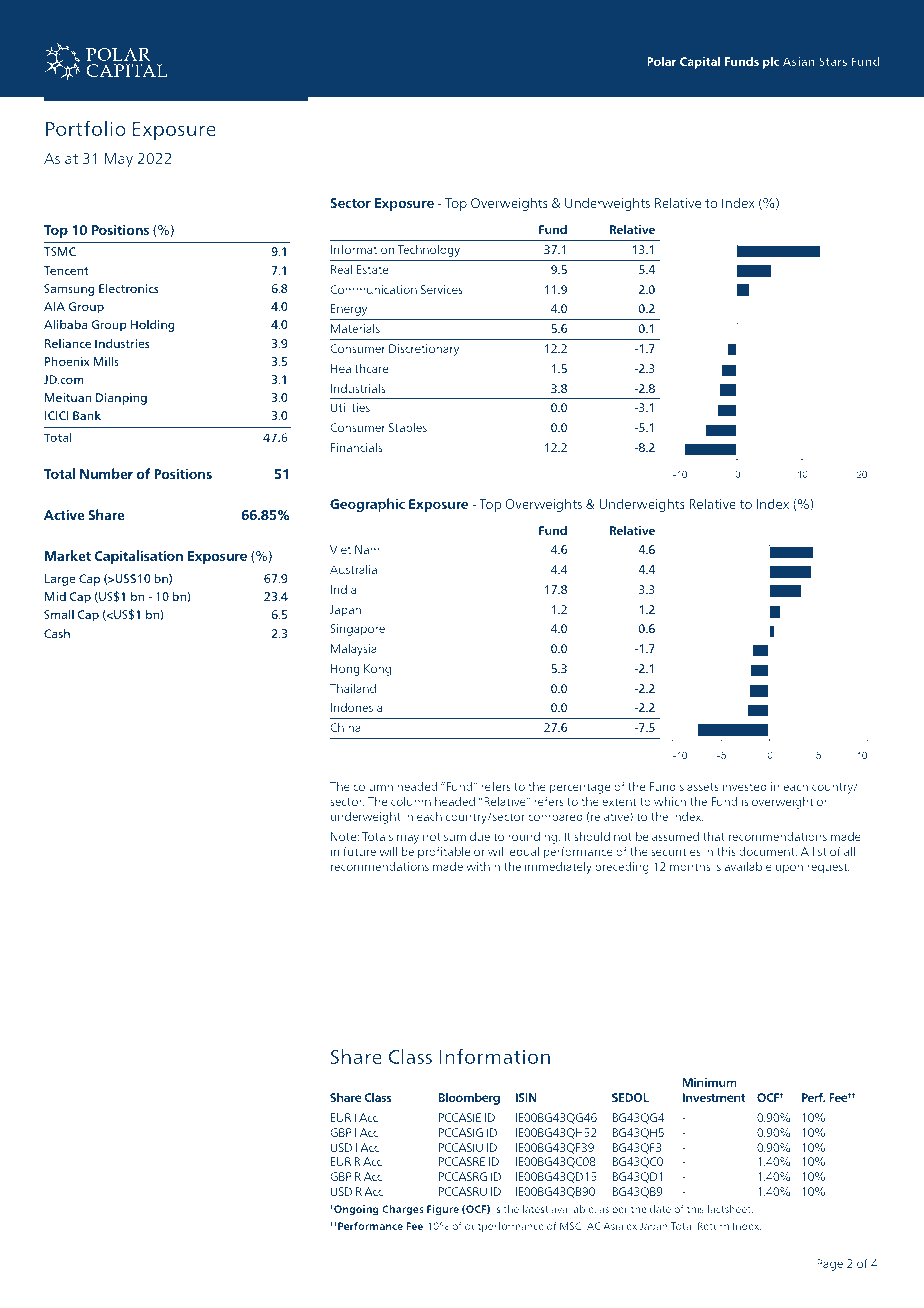 The height and width of the image is (1308, 924). Describe the element at coordinates (771, 62) in the image. I see `plc` at that location.
